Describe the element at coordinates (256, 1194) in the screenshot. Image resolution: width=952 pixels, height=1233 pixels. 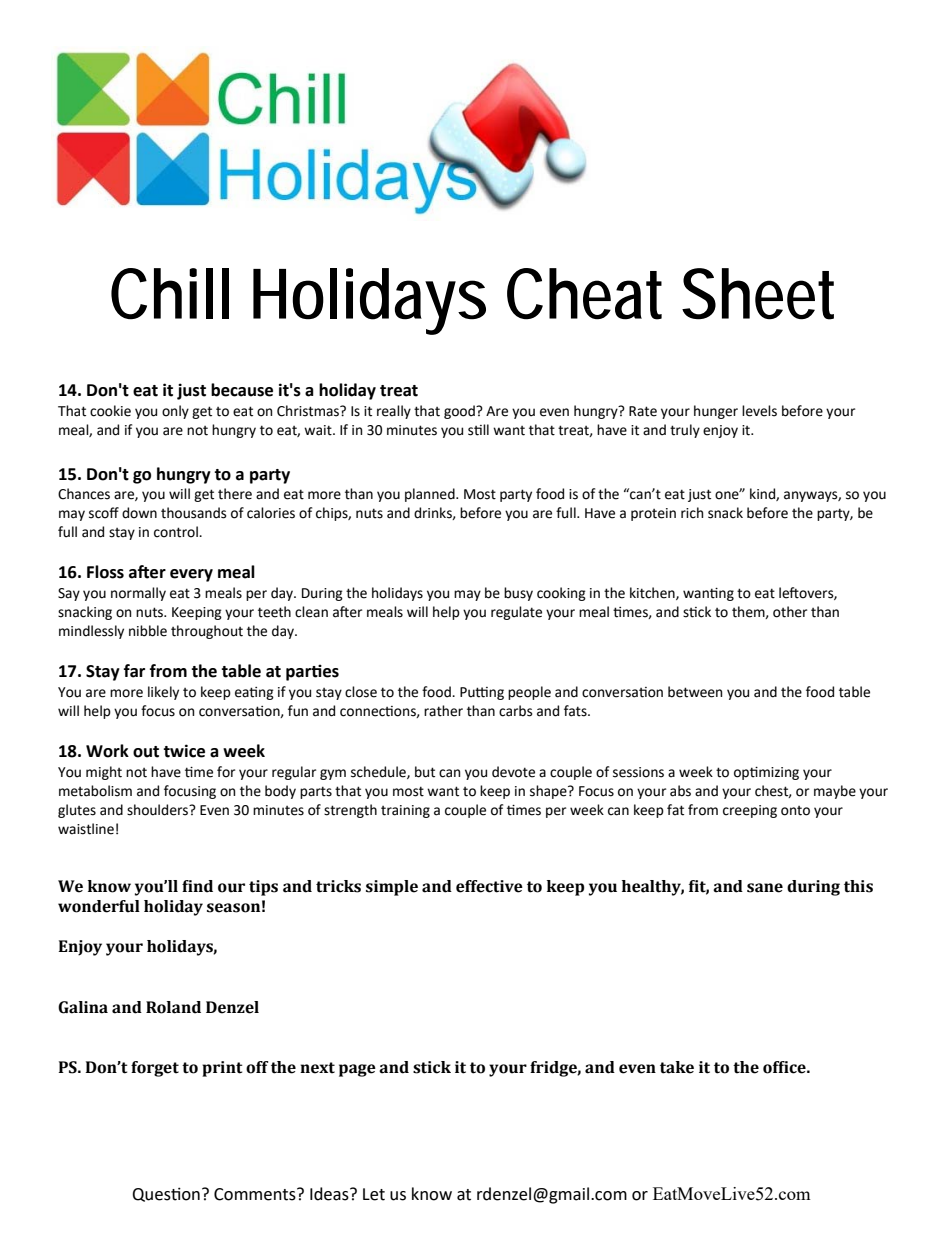
I see `Comments` at that location.
